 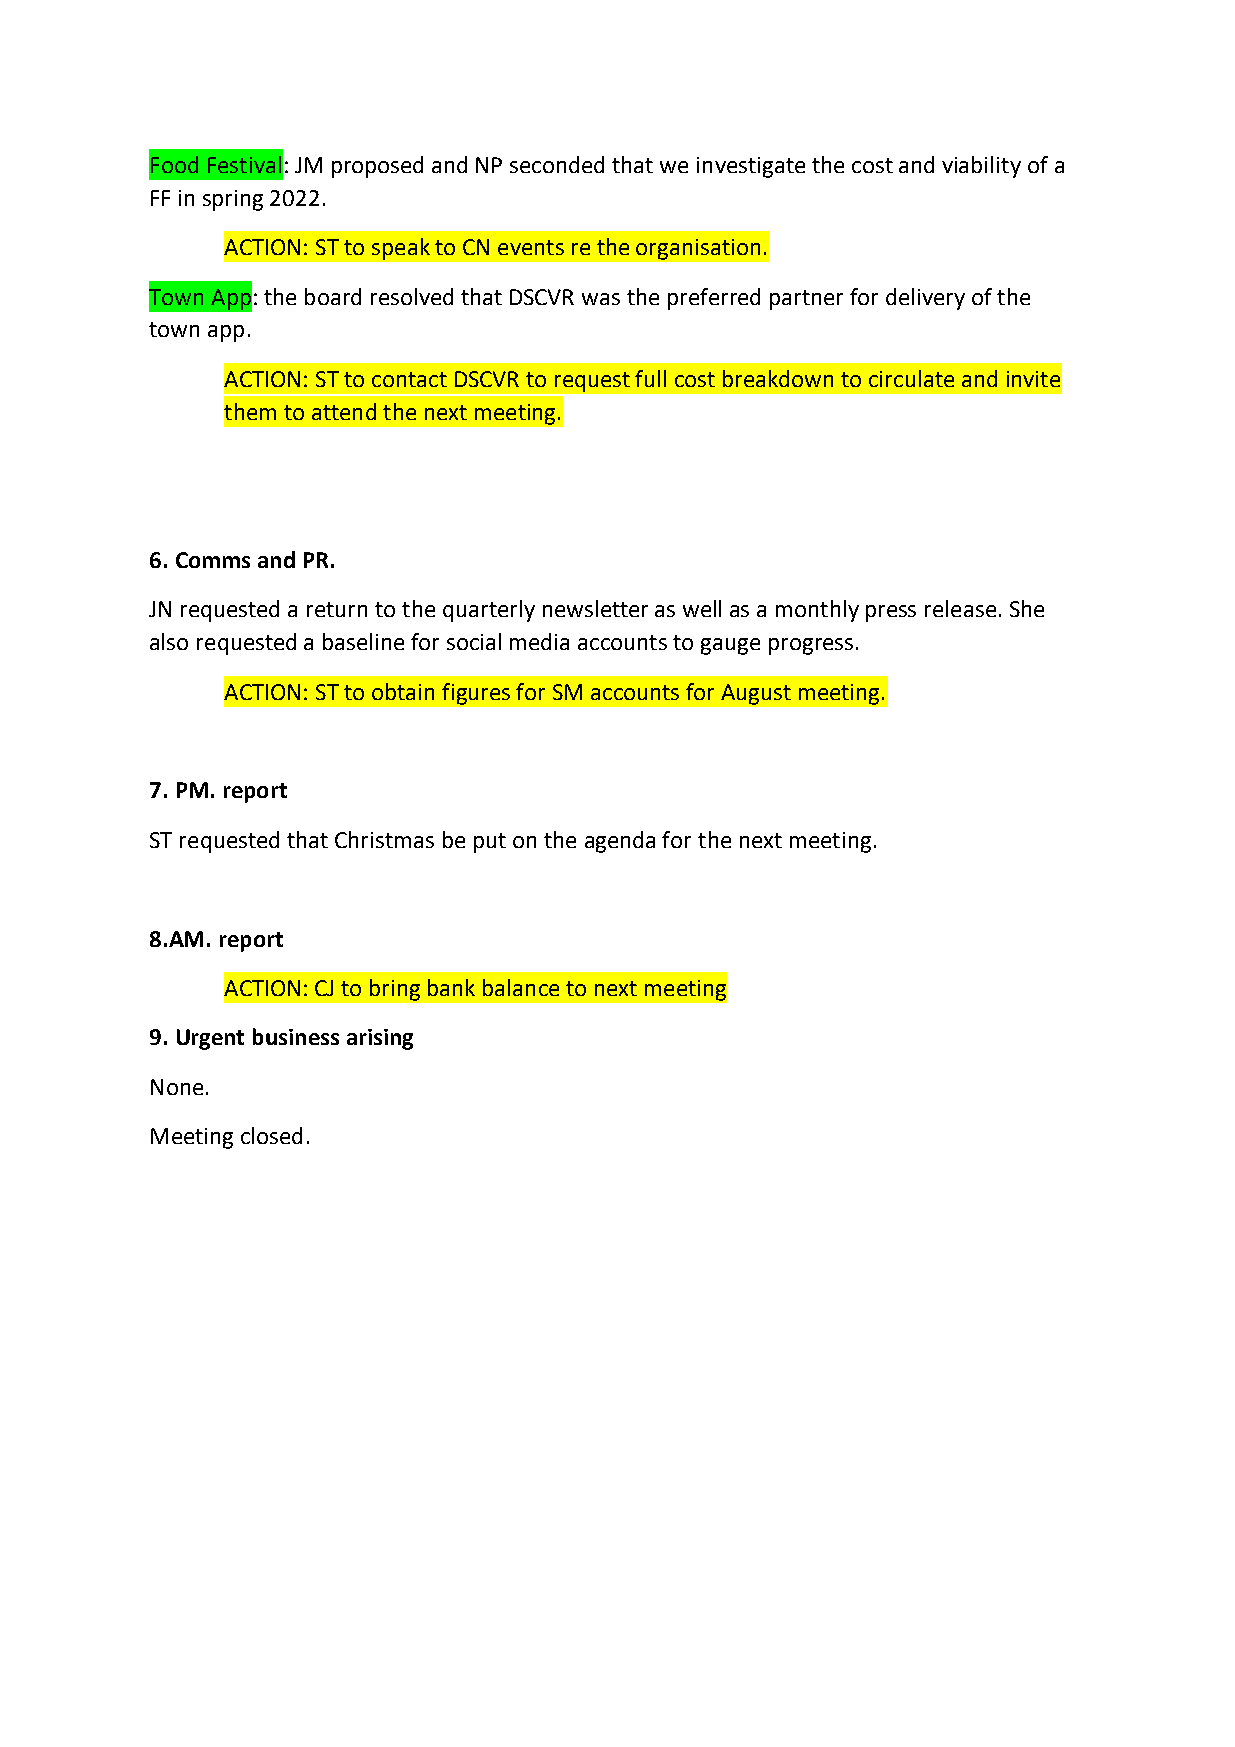 I want to click on spring, so click(x=233, y=200).
